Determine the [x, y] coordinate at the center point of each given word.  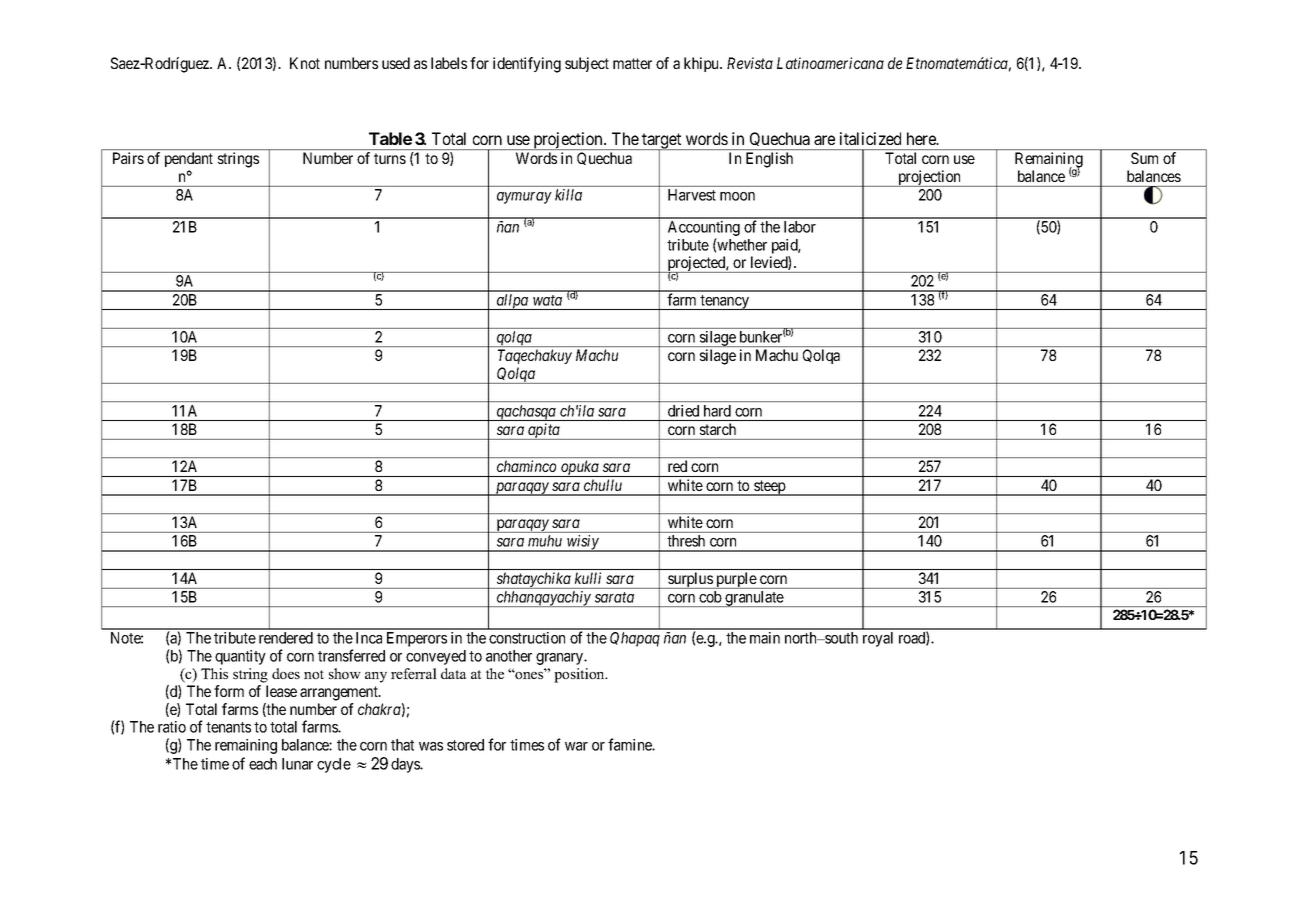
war [576, 746]
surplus [690, 580]
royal [878, 639]
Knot [305, 63]
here [922, 138]
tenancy [725, 302]
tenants [228, 727]
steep [769, 488]
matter [632, 63]
